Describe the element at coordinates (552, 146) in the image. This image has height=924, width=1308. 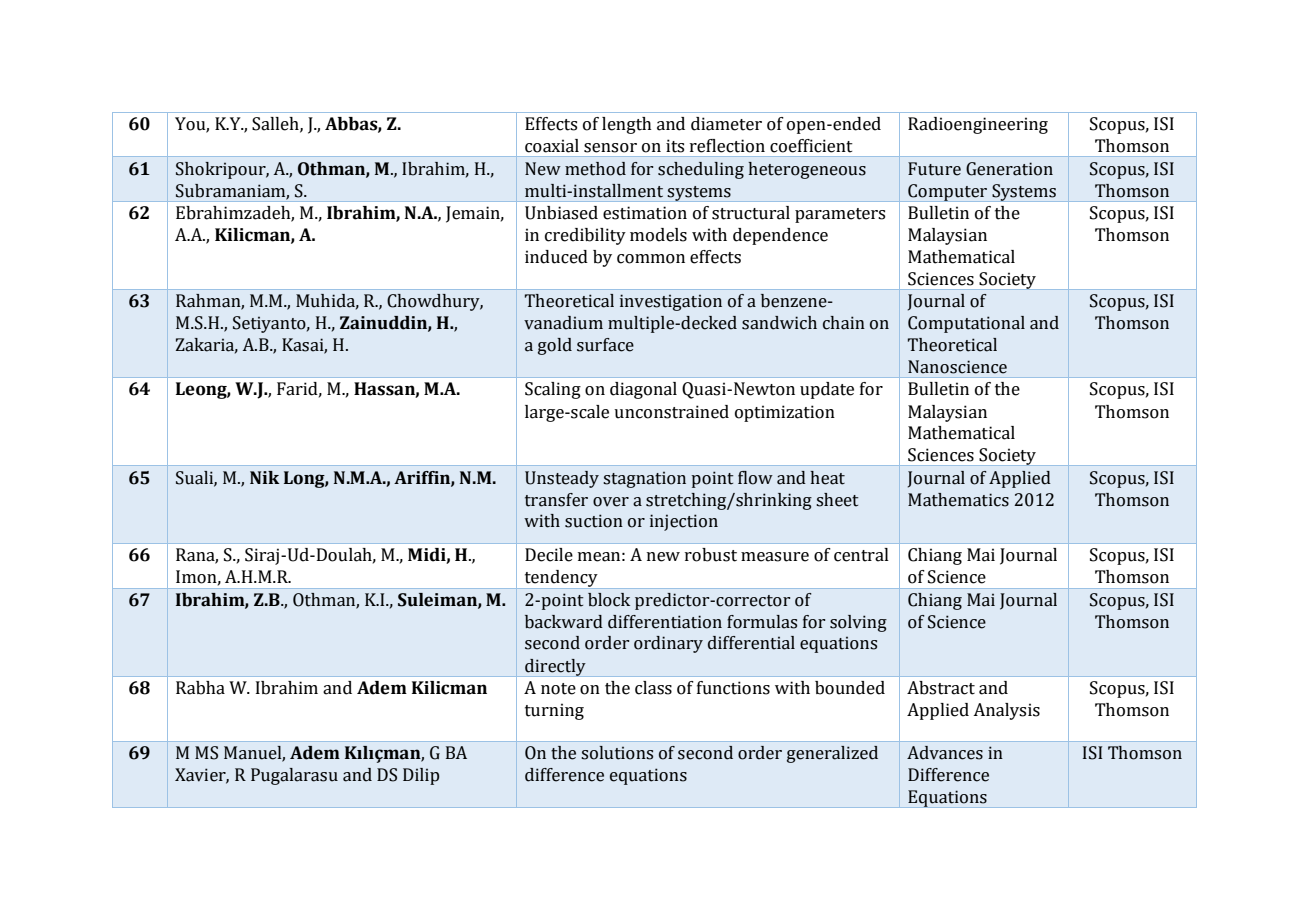
I see `coaxial` at that location.
